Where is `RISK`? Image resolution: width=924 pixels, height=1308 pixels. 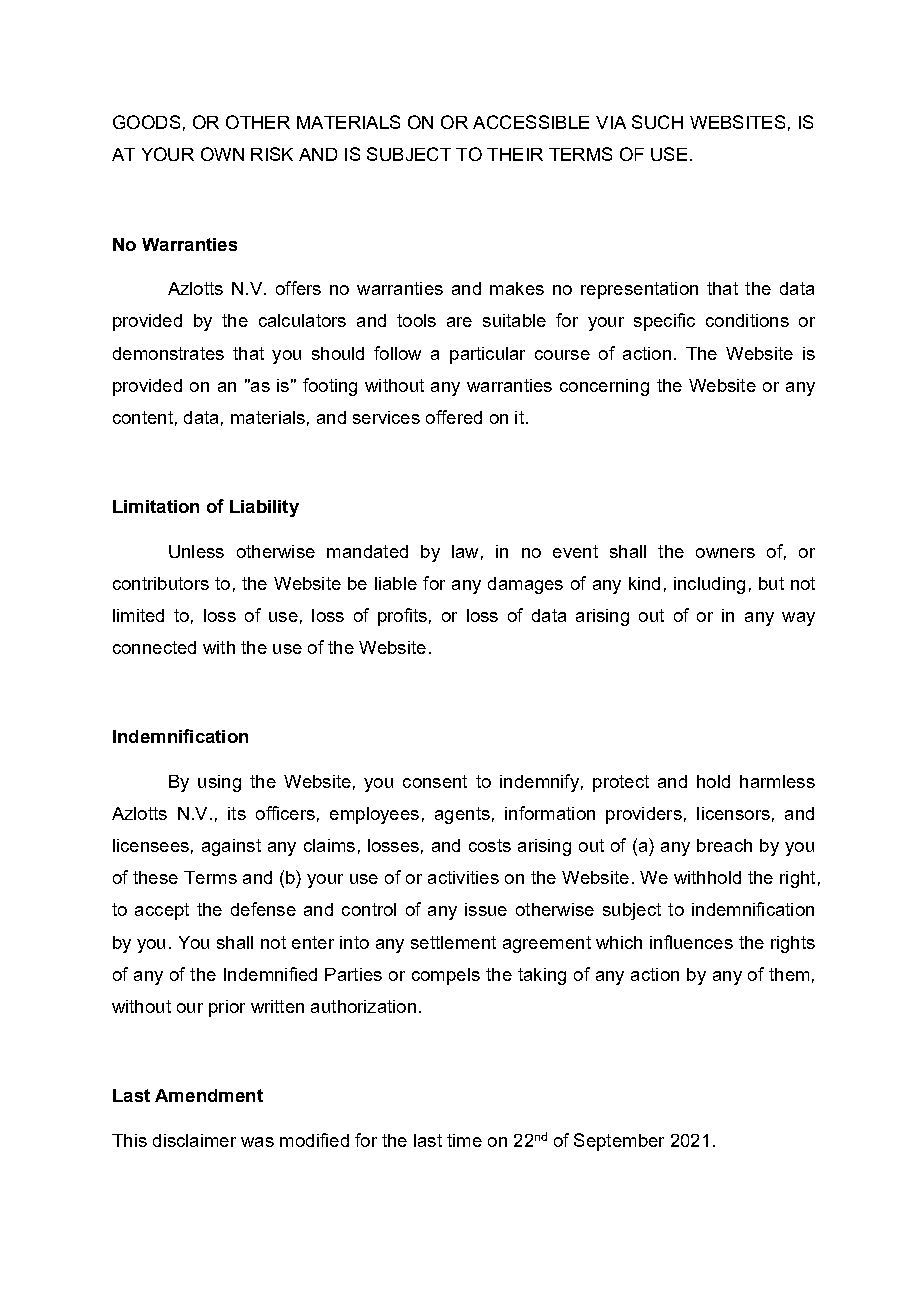 RISK is located at coordinates (272, 154).
